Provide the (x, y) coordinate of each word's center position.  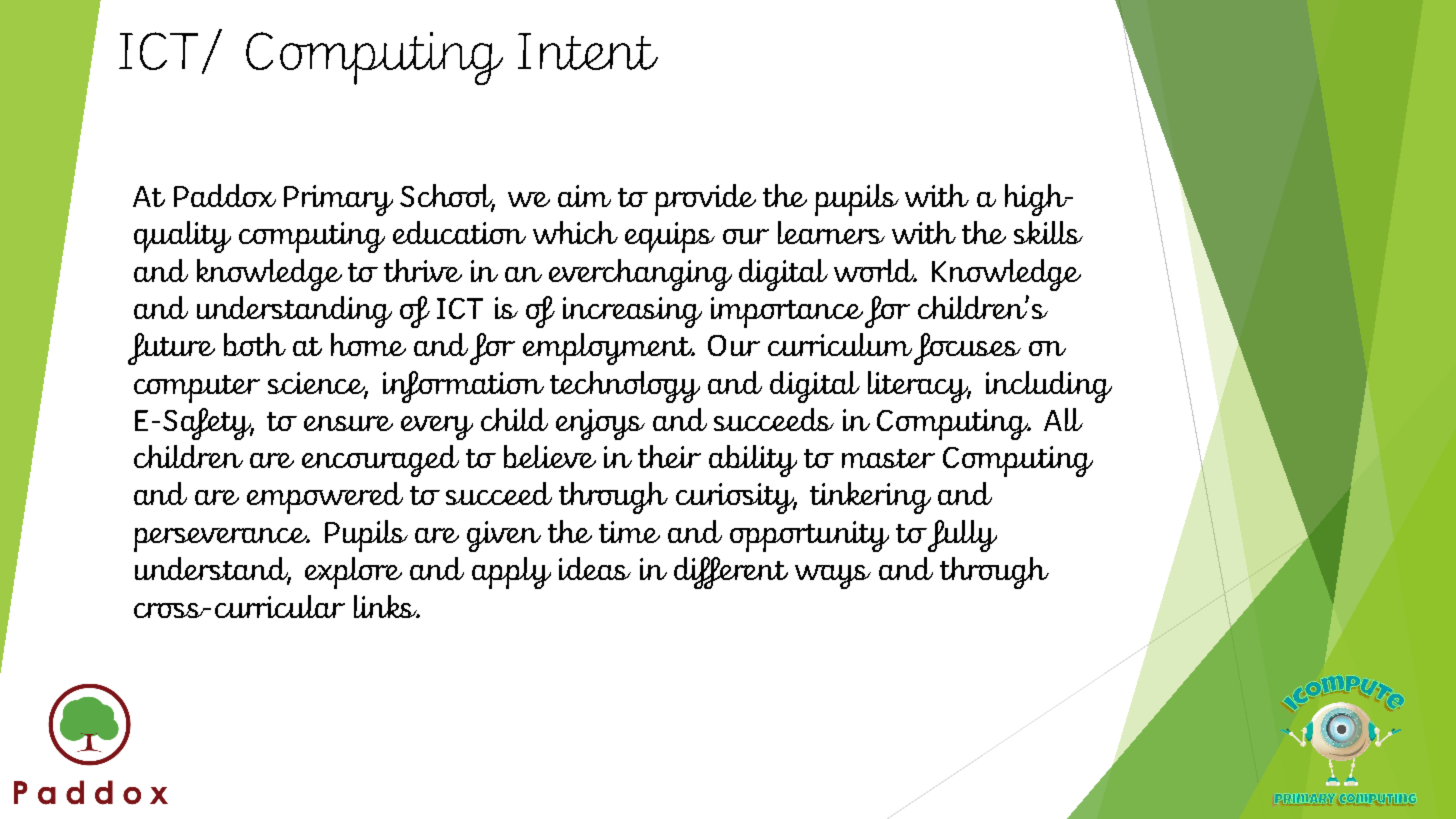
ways (833, 577)
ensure (348, 423)
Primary (338, 200)
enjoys (600, 424)
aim (584, 196)
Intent (588, 51)
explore (353, 573)
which (575, 232)
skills (1048, 232)
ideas (595, 568)
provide (705, 200)
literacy (919, 387)
